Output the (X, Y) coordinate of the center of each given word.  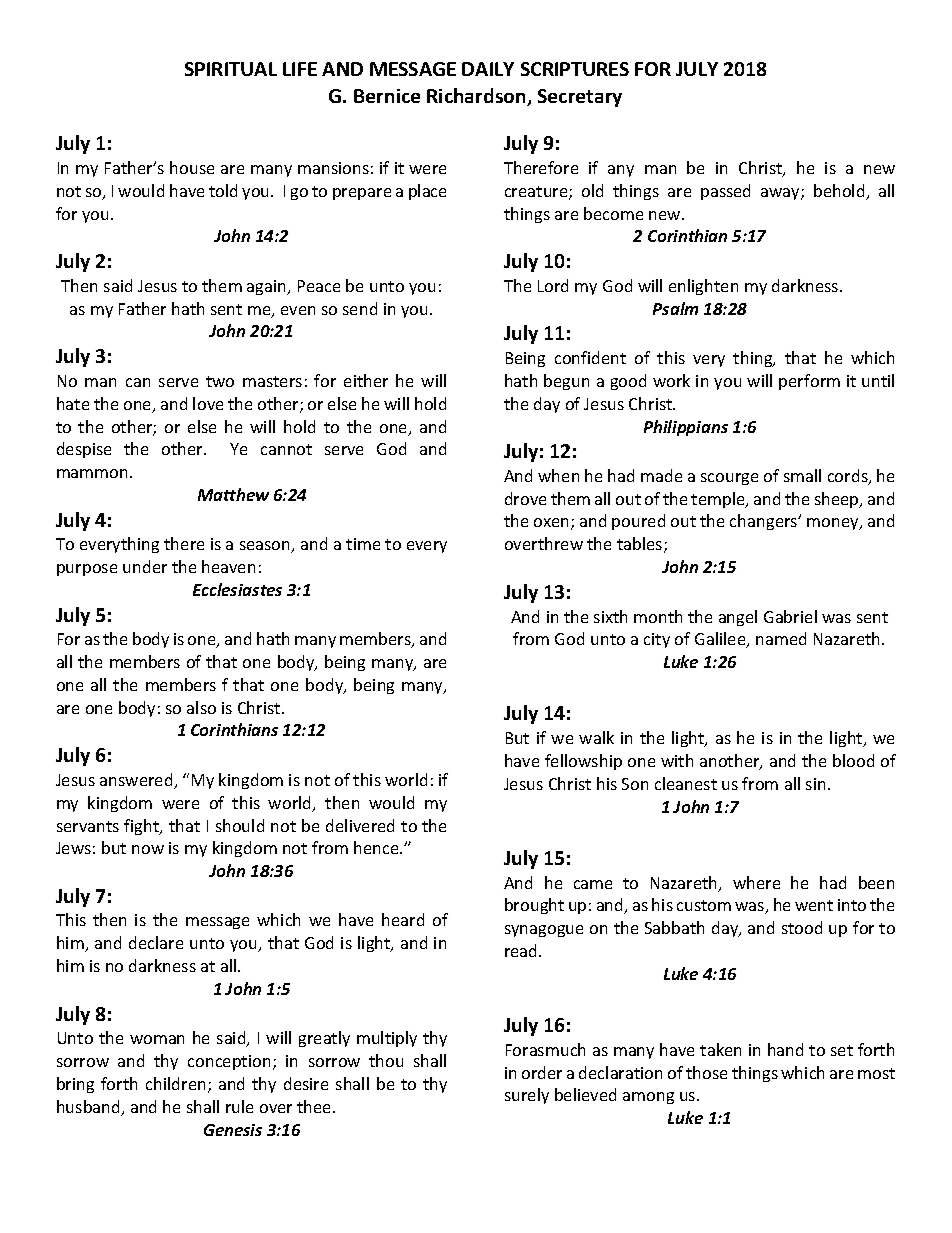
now (148, 849)
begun (566, 382)
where (756, 882)
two (220, 381)
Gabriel (790, 616)
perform (809, 382)
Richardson (477, 97)
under (145, 566)
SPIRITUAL (231, 69)
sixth (610, 616)
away (781, 194)
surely (527, 1096)
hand (785, 1049)
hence (377, 847)
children (175, 1083)
